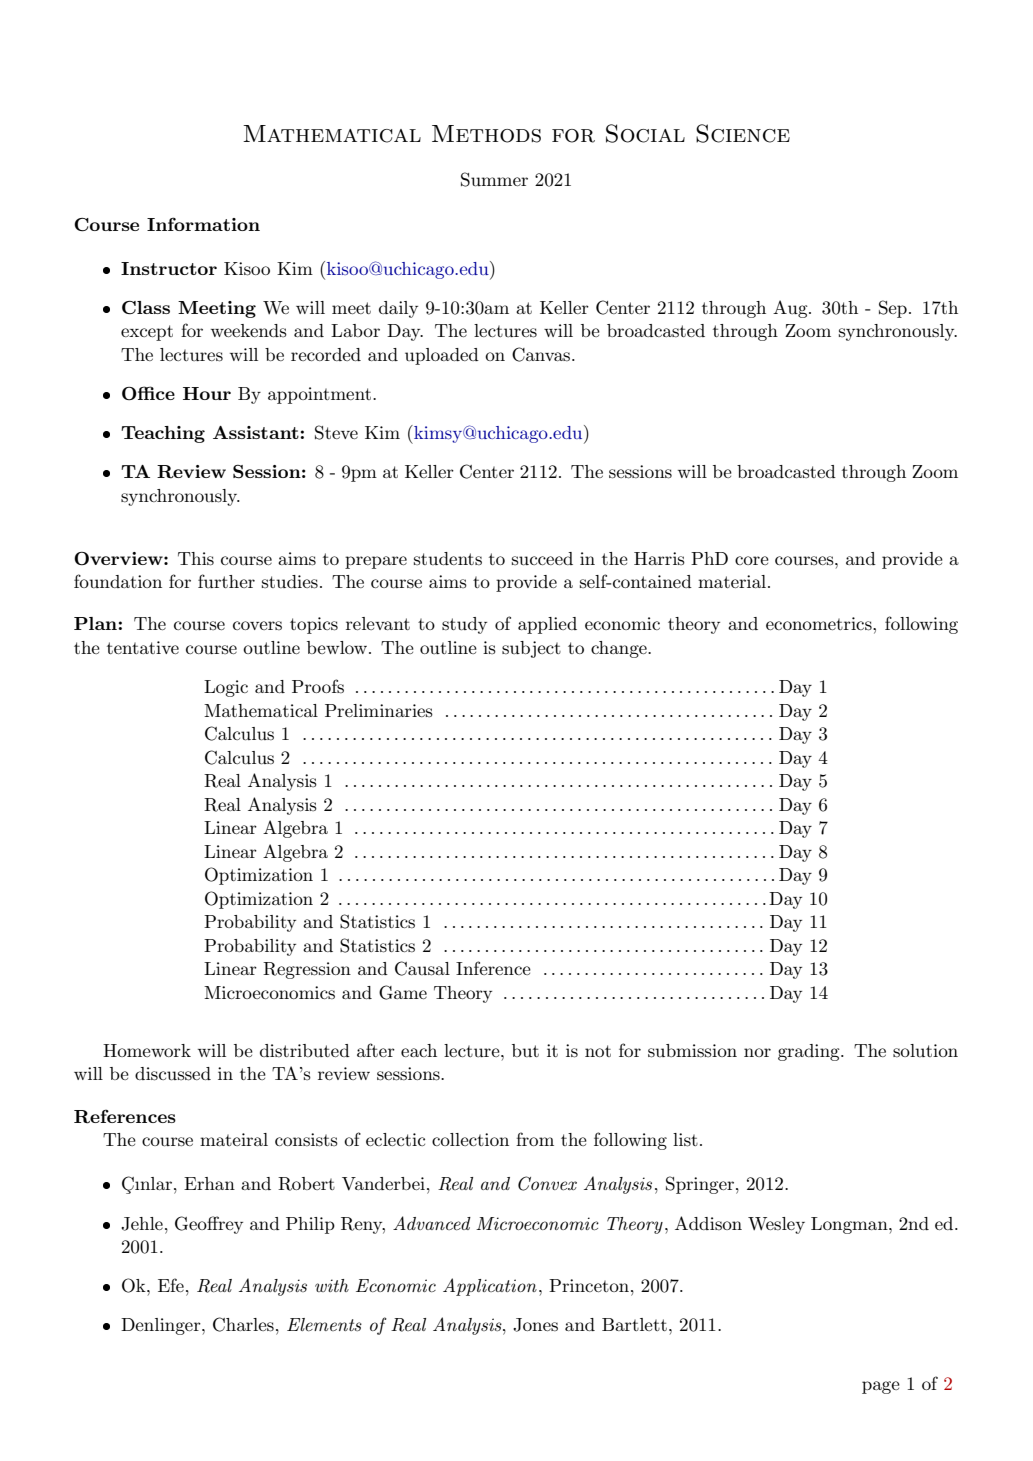  What do you see at coordinates (493, 968) in the screenshot?
I see `Inference` at bounding box center [493, 968].
